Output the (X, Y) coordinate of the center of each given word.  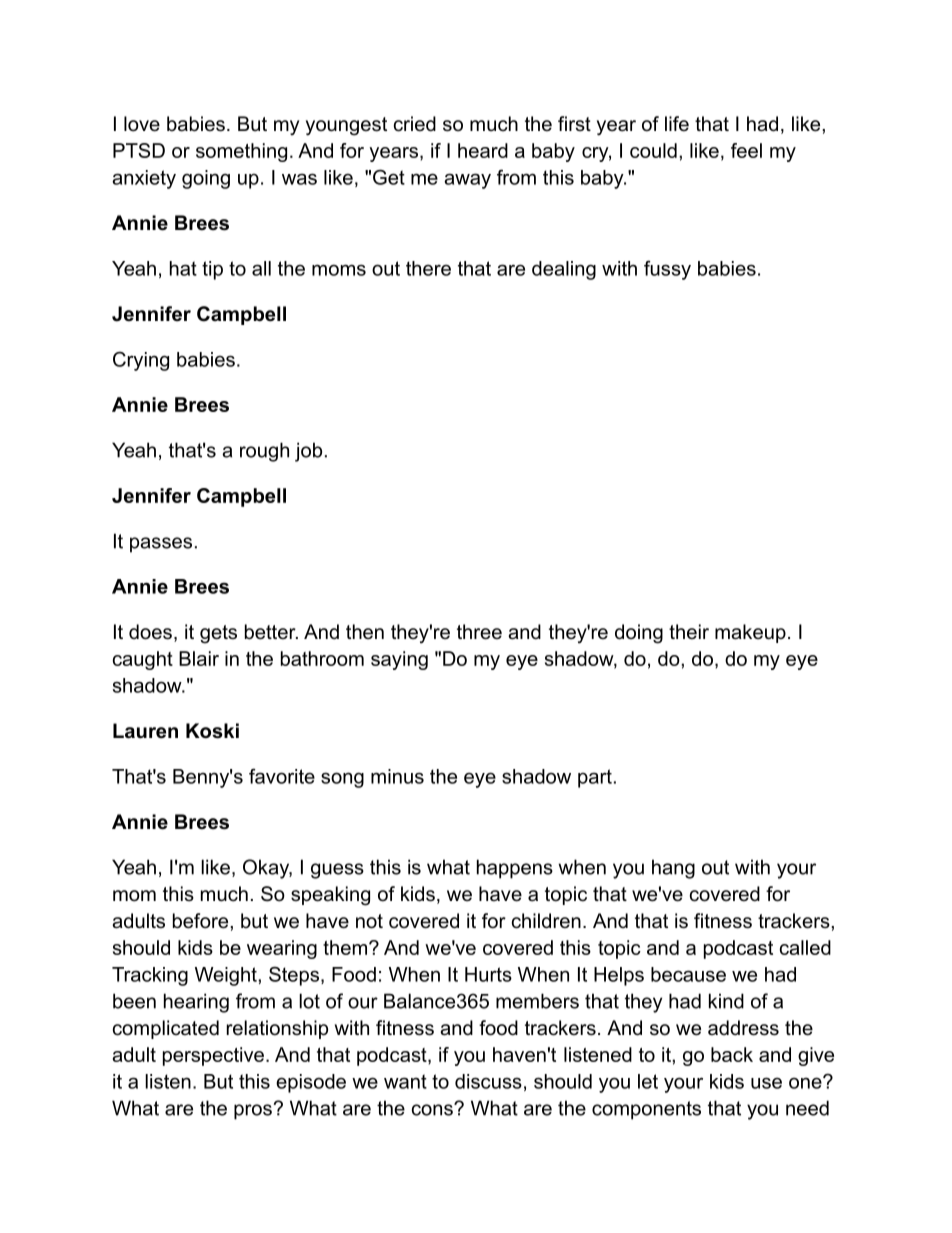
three (479, 632)
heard (483, 150)
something (241, 152)
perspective (213, 1056)
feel (746, 150)
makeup (750, 633)
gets (218, 634)
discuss (488, 1081)
